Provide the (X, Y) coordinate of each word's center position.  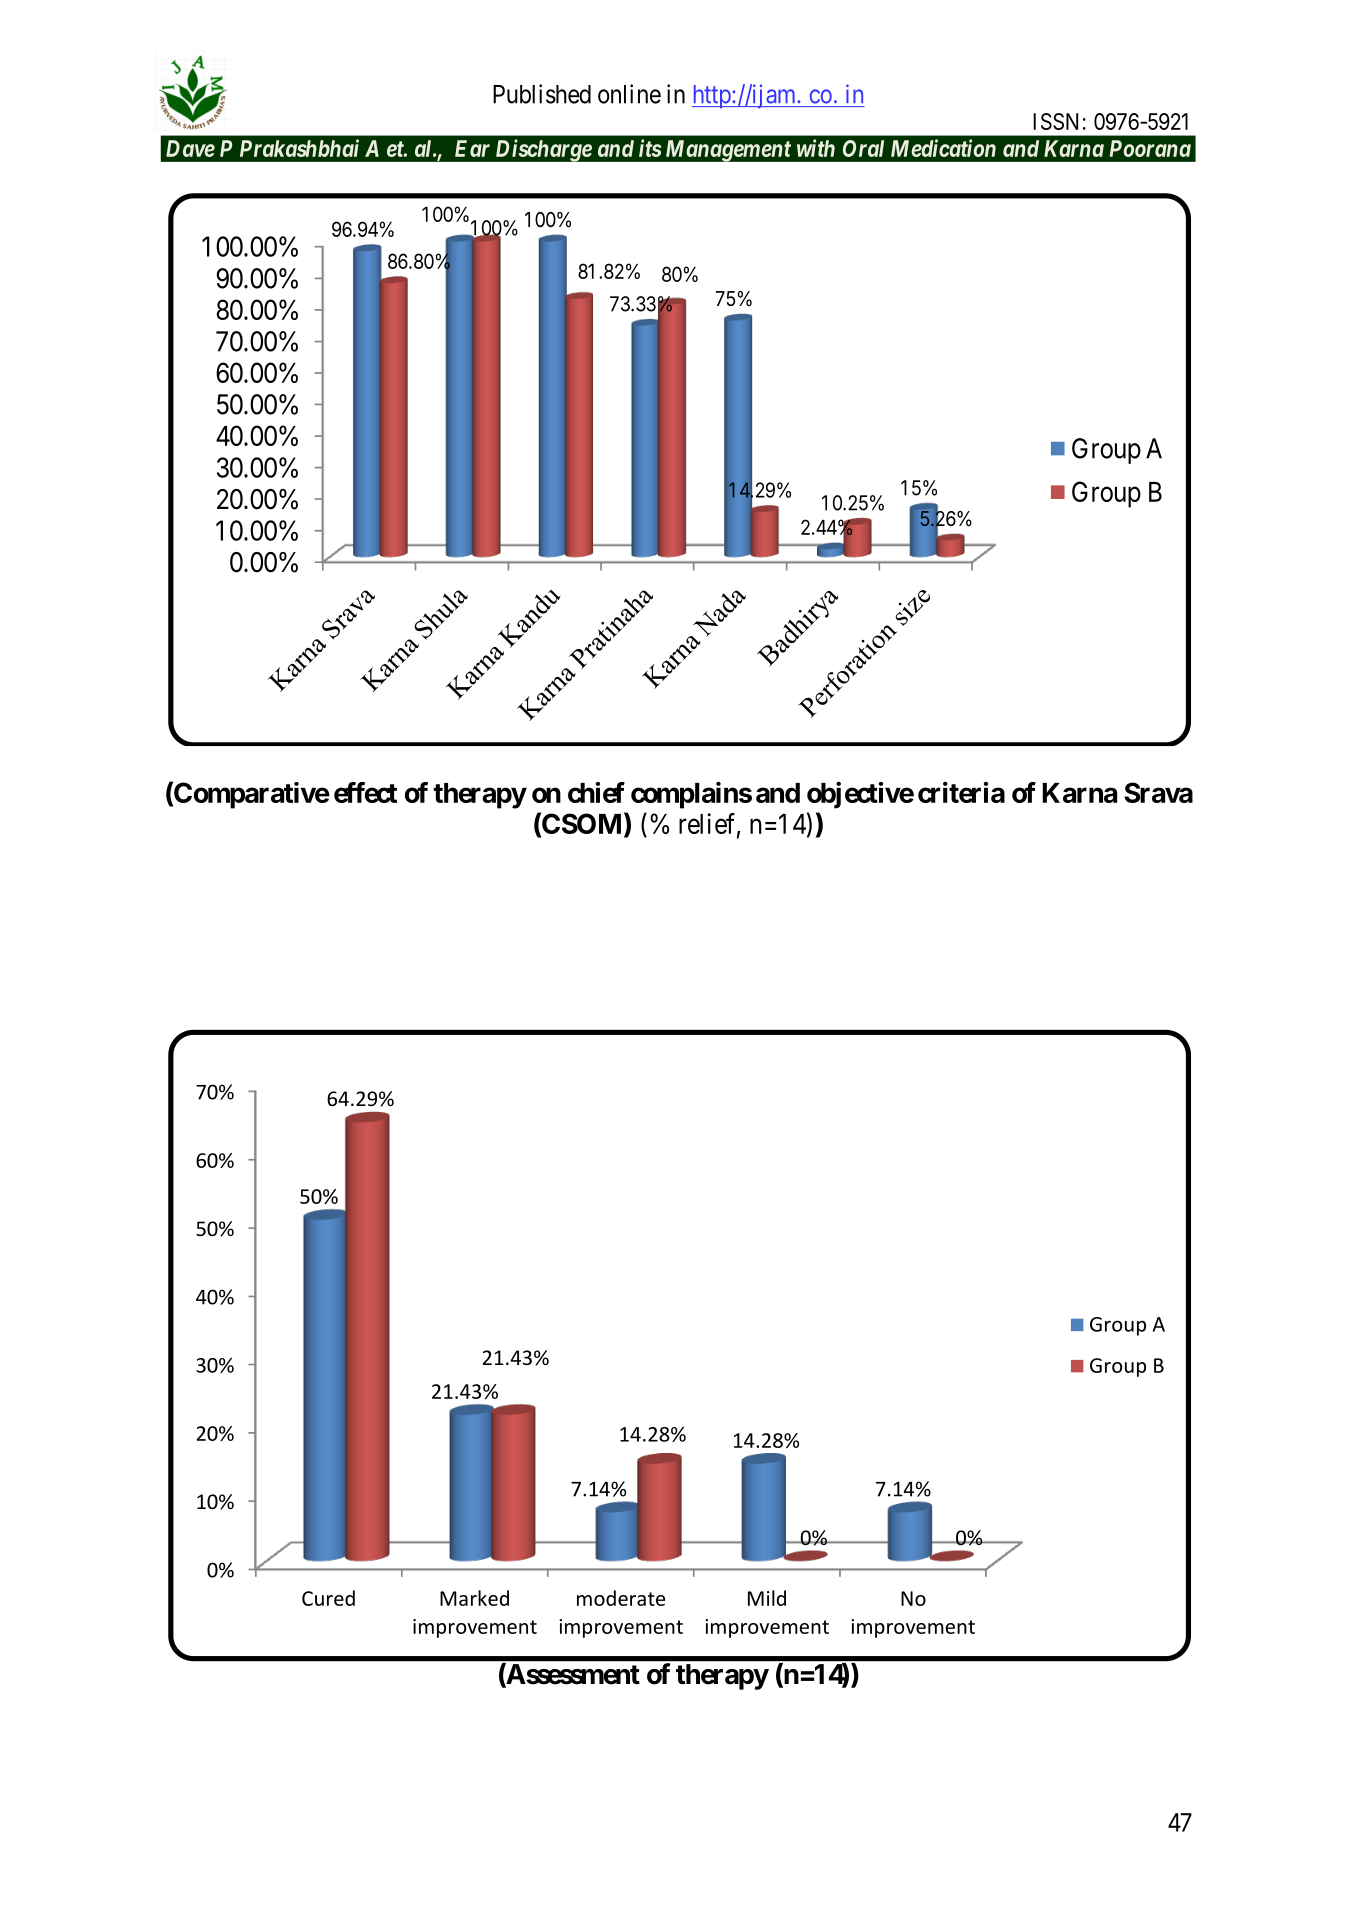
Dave (190, 148)
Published (542, 94)
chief (596, 792)
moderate (621, 1598)
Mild (767, 1598)
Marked (474, 1598)
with (816, 148)
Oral (863, 148)
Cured (328, 1598)
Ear (472, 148)
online (629, 94)
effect (365, 792)
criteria (961, 792)
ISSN (1055, 121)
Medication (943, 148)
